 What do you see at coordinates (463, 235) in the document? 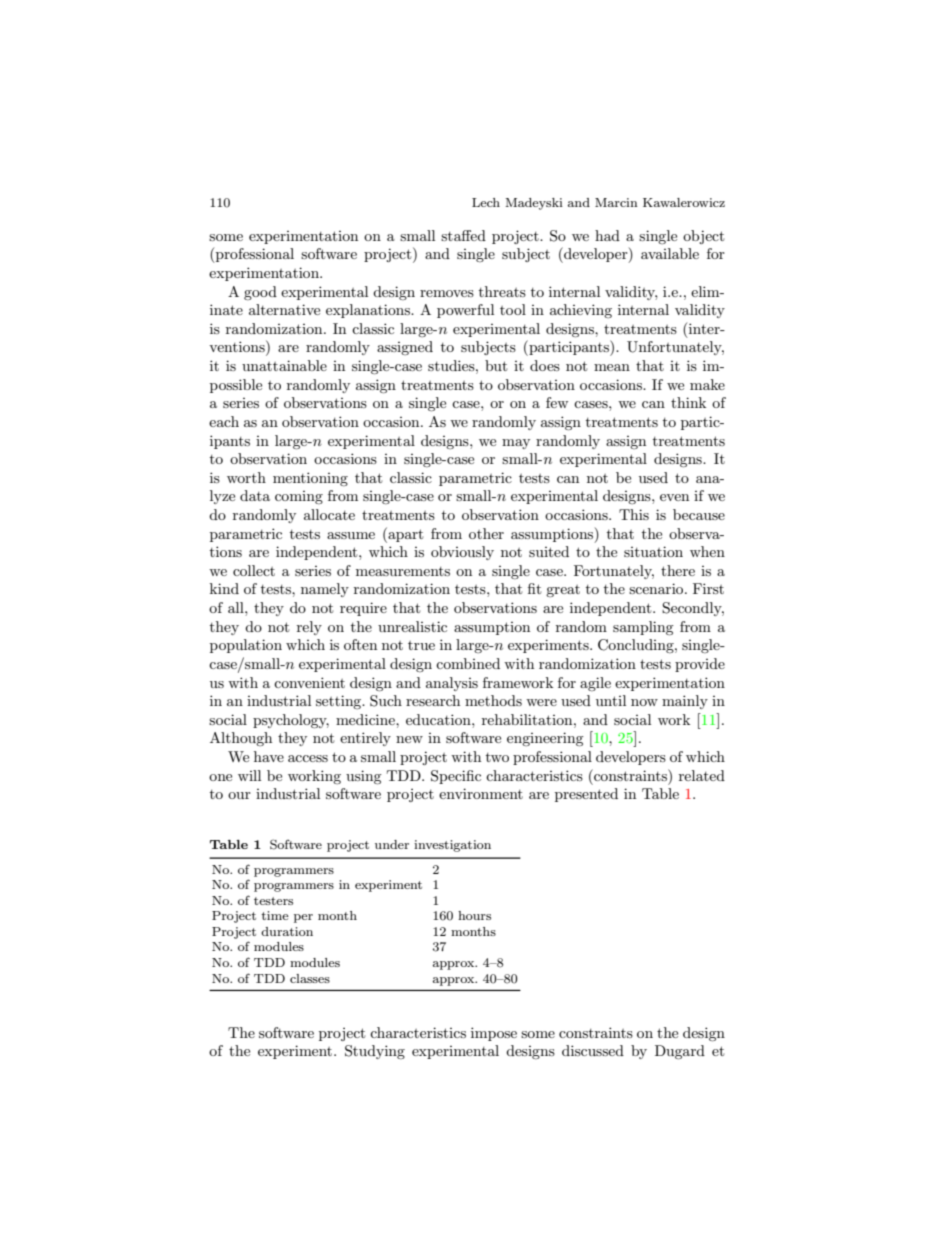
I see `staffed` at bounding box center [463, 235].
